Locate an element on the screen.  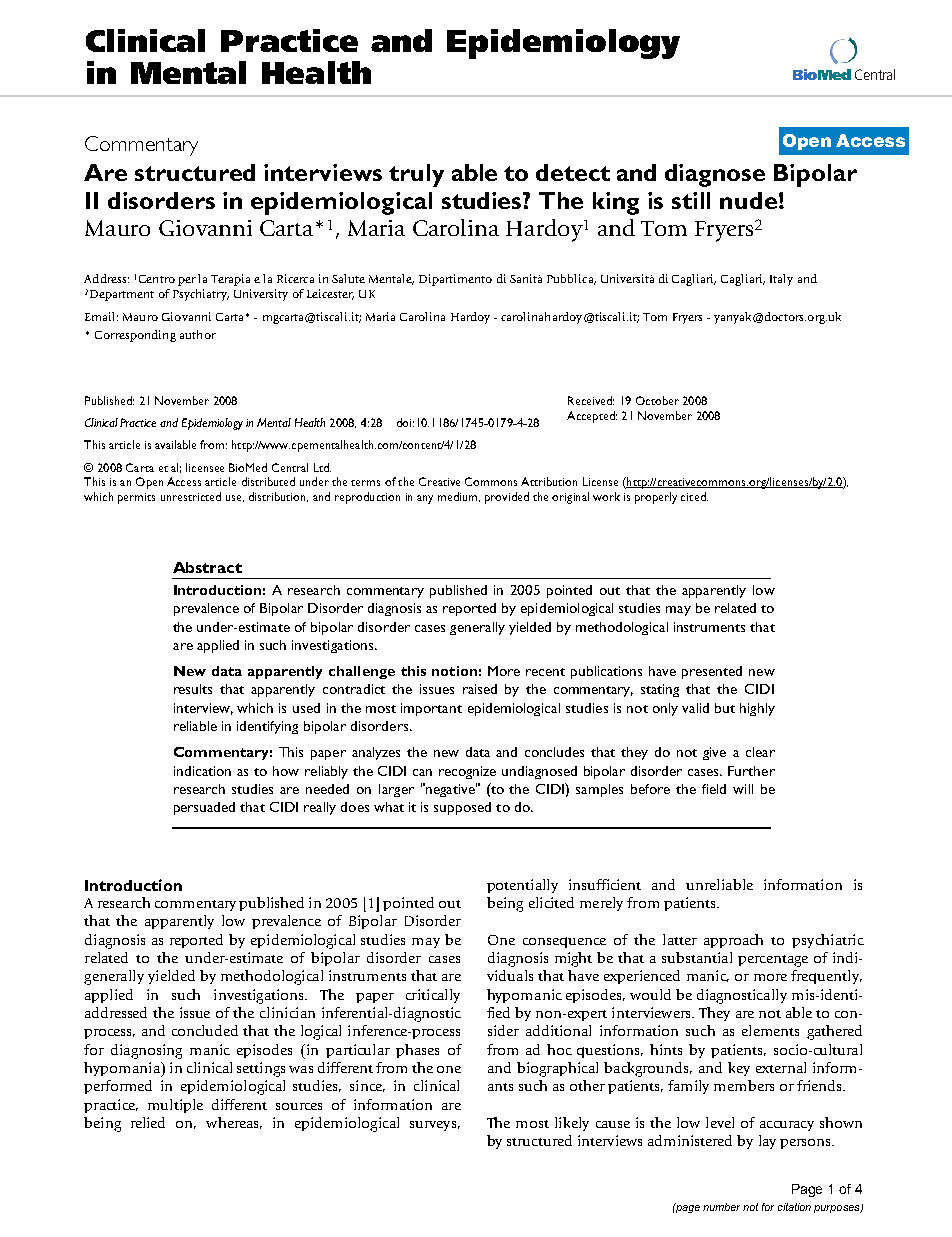
potentially is located at coordinates (522, 886).
